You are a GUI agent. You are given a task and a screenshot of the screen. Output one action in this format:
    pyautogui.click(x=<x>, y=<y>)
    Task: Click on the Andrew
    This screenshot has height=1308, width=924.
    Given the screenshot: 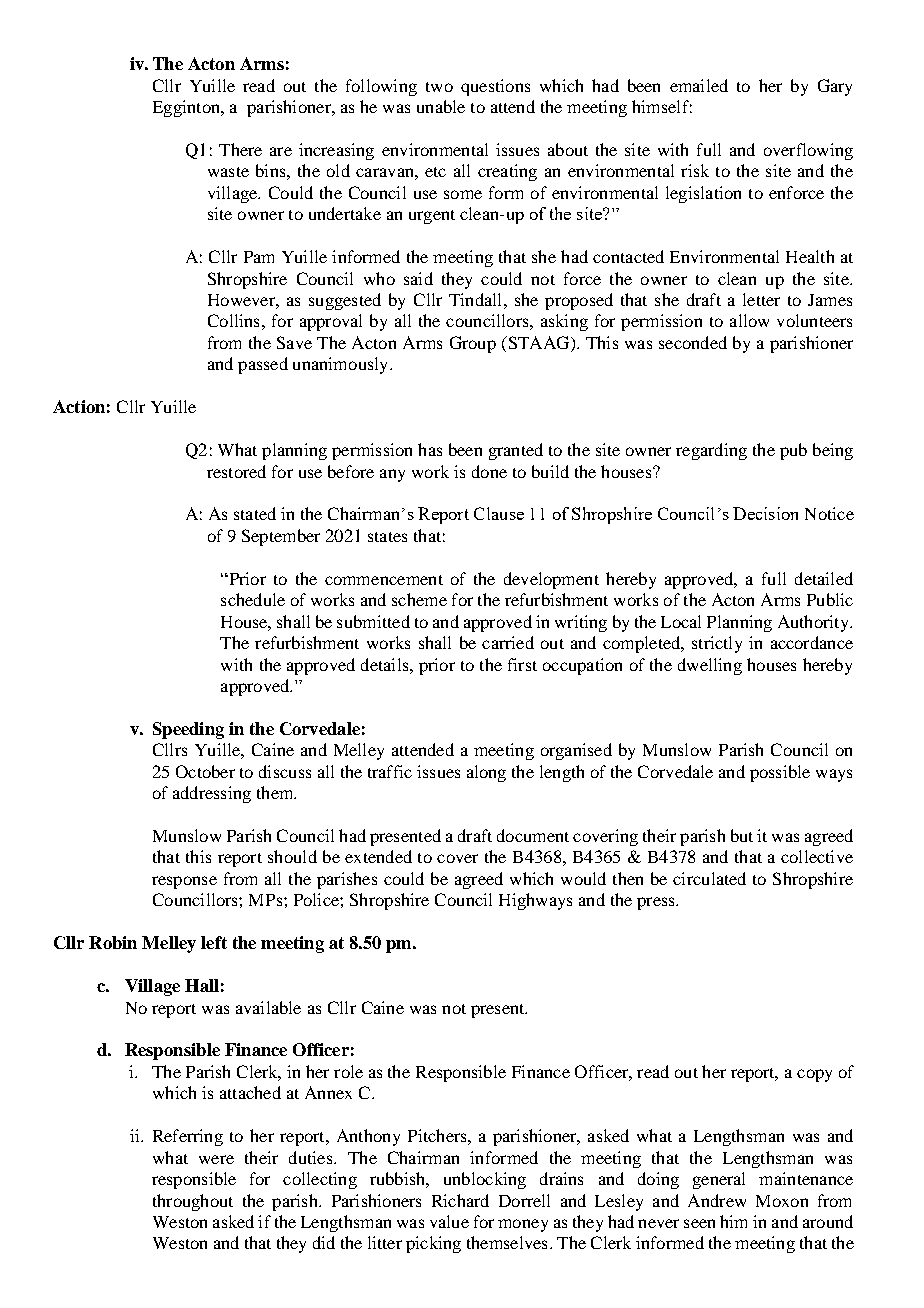 What is the action you would take?
    pyautogui.click(x=717, y=1200)
